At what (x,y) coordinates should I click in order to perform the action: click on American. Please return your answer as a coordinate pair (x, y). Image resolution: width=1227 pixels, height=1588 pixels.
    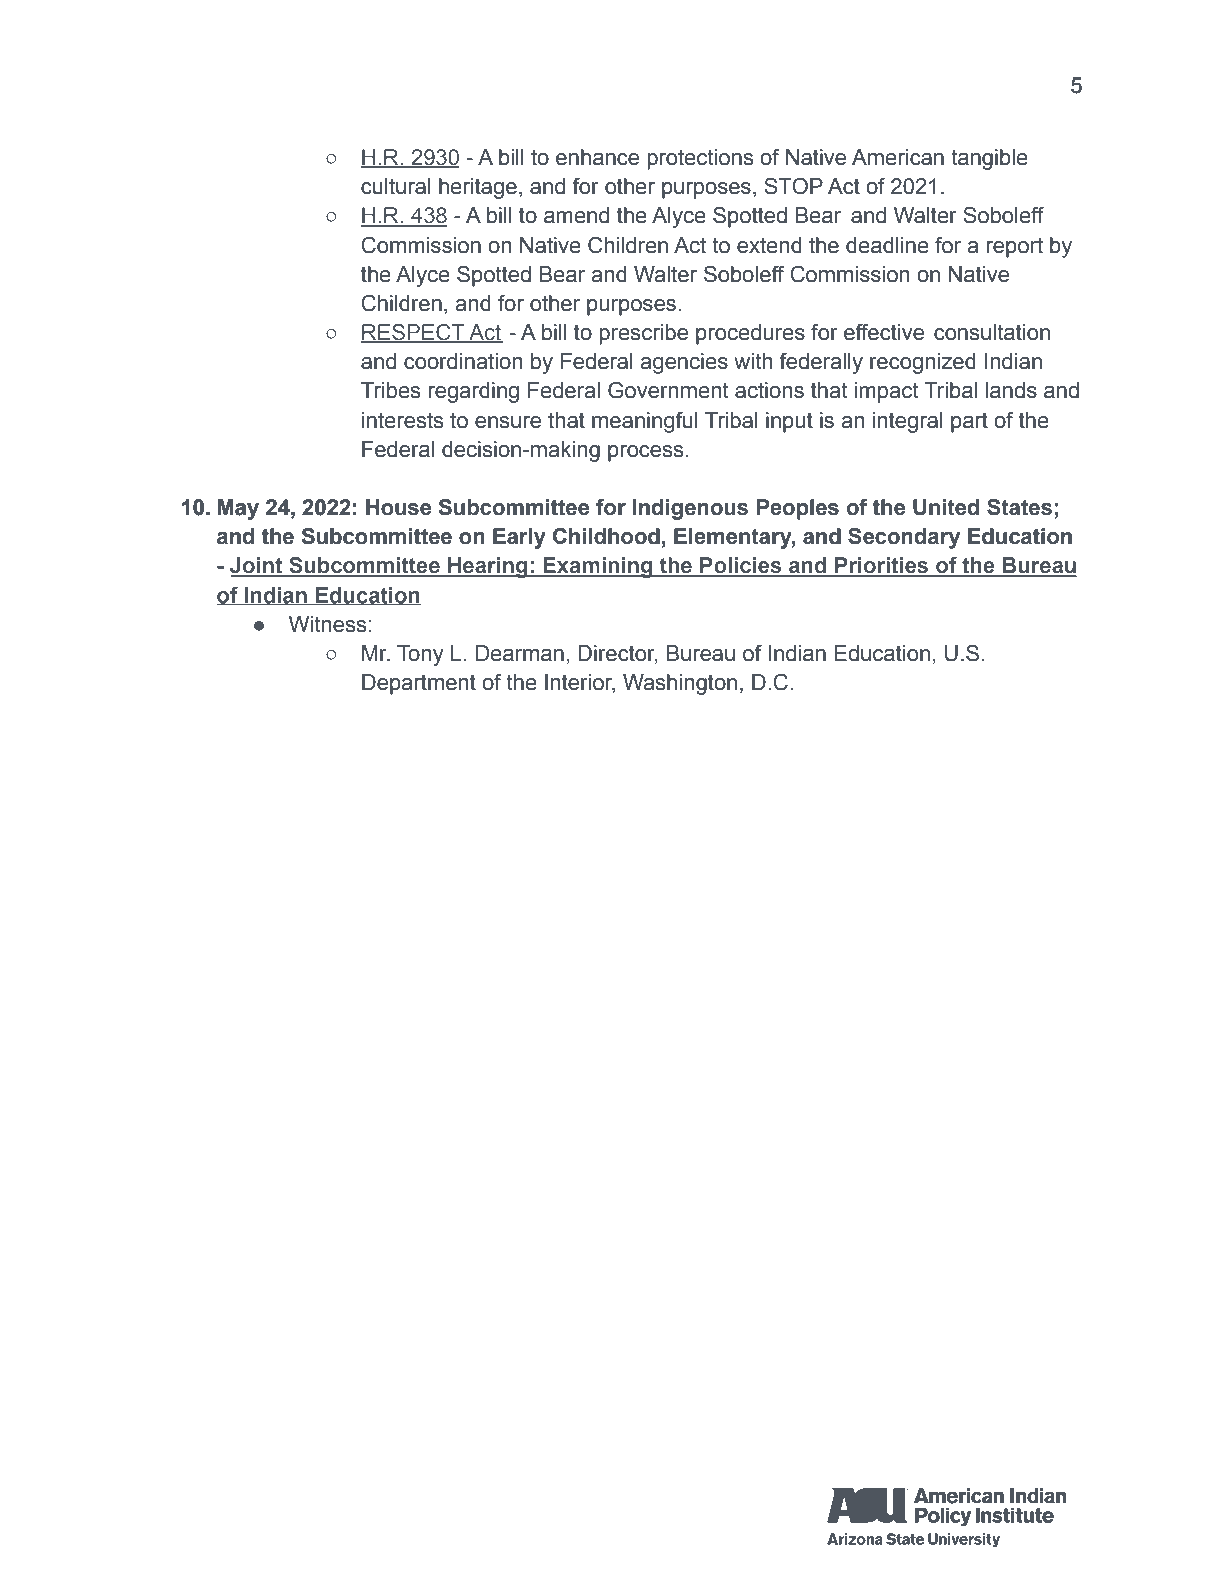
    Looking at the image, I should click on (898, 157).
